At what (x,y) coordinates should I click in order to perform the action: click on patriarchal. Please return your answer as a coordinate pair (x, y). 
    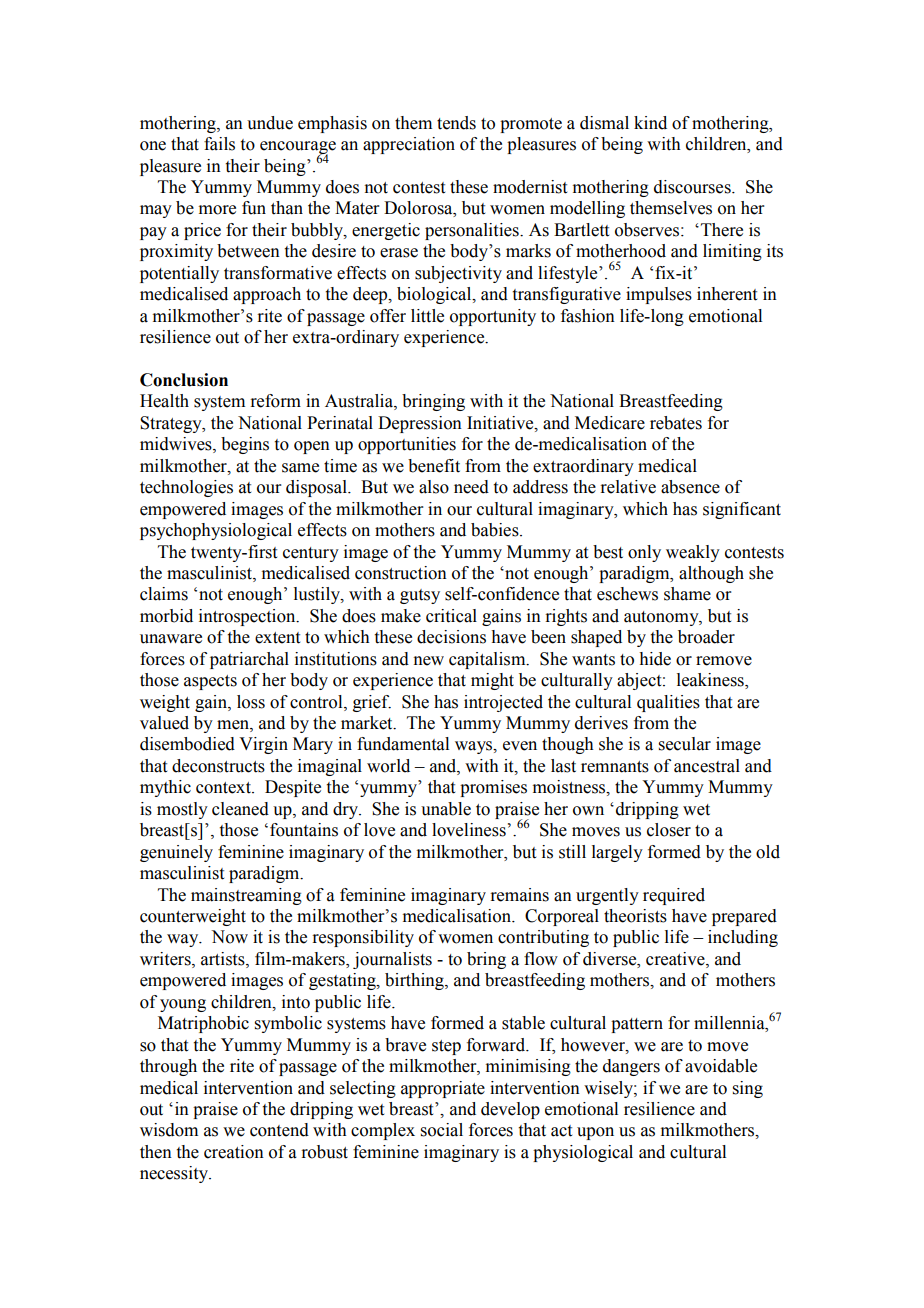
    Looking at the image, I should click on (249, 660).
